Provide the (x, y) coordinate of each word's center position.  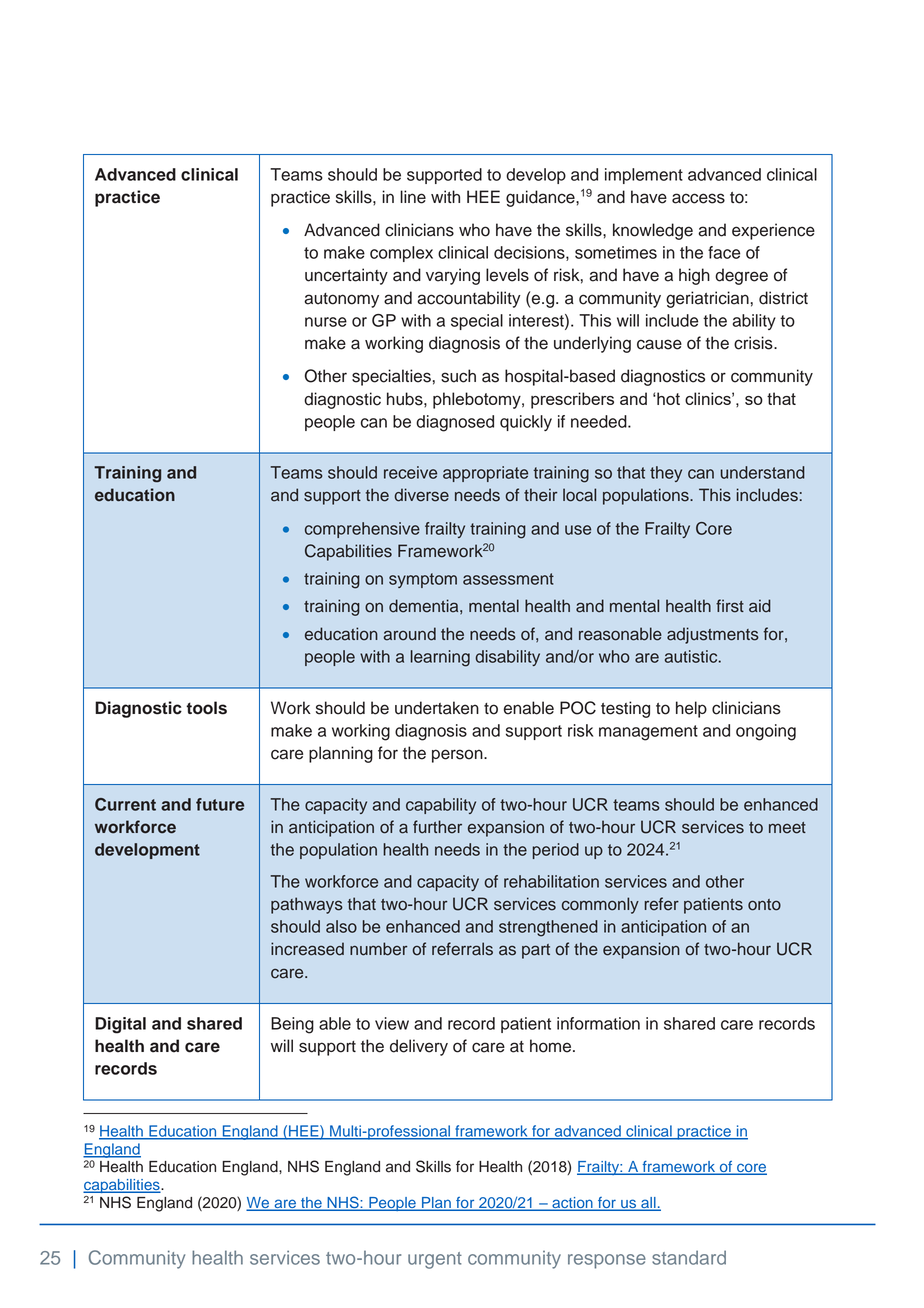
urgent (435, 1260)
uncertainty (346, 276)
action (572, 1204)
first (730, 606)
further (437, 827)
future (220, 804)
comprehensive (362, 530)
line (413, 197)
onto (764, 905)
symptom (423, 580)
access (698, 198)
